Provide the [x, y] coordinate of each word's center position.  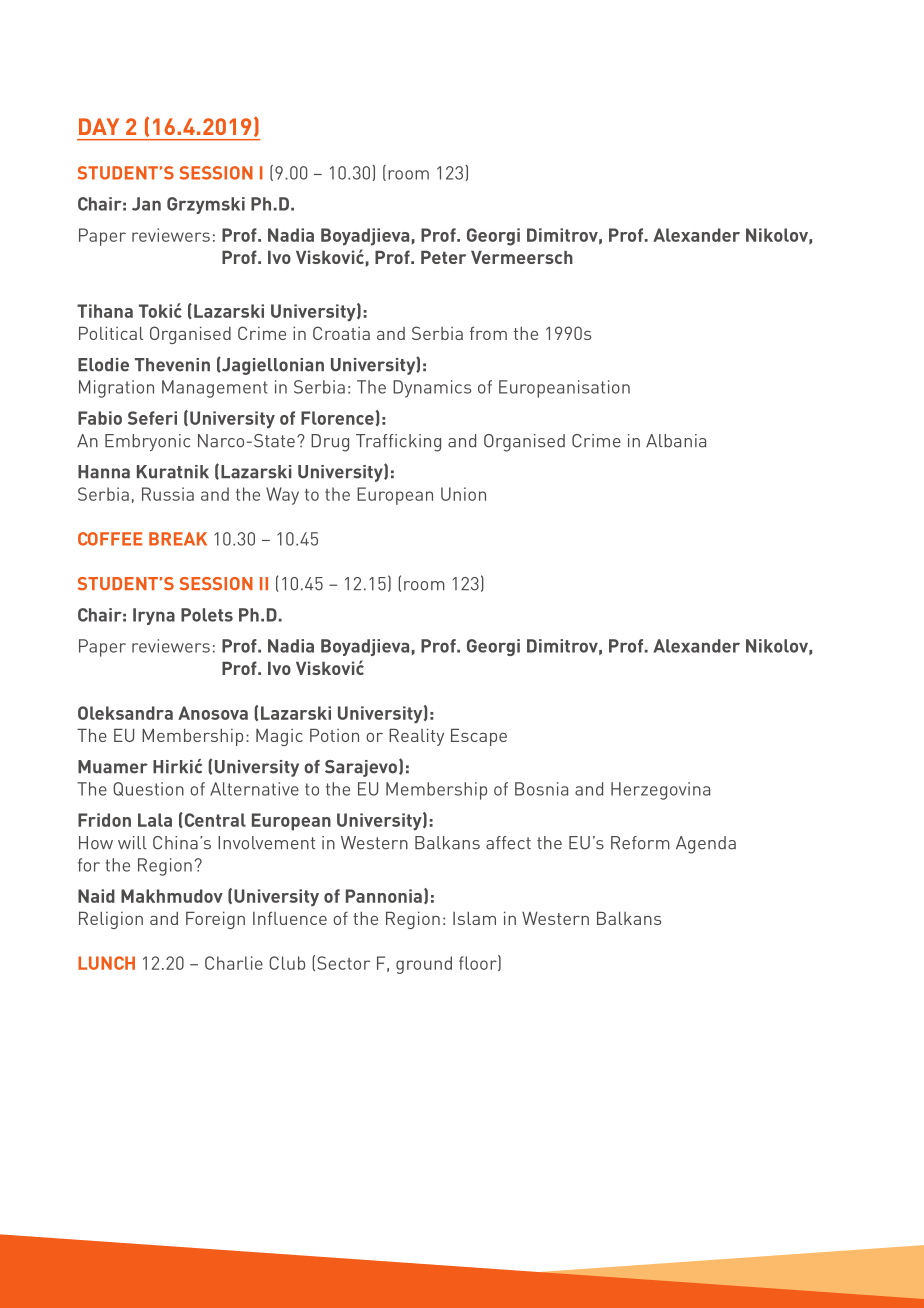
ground [424, 965]
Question [148, 789]
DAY [99, 126]
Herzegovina [660, 791]
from [488, 333]
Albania [676, 441]
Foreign [215, 920]
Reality [416, 737]
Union [463, 494]
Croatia [341, 333]
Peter [443, 257]
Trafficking [398, 443]
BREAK [178, 539]
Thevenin [172, 365]
